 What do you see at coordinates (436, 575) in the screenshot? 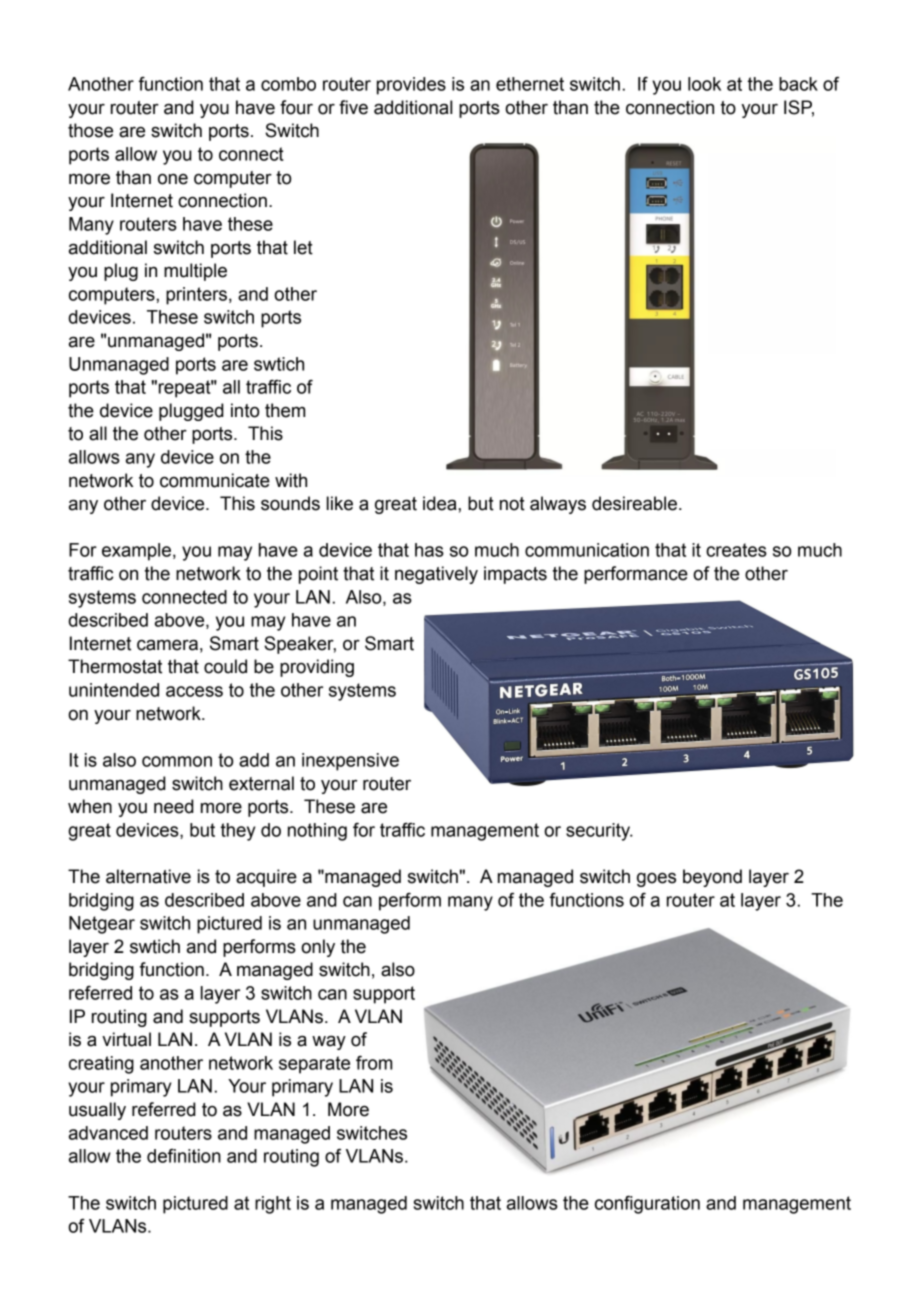
I see `negatively` at bounding box center [436, 575].
